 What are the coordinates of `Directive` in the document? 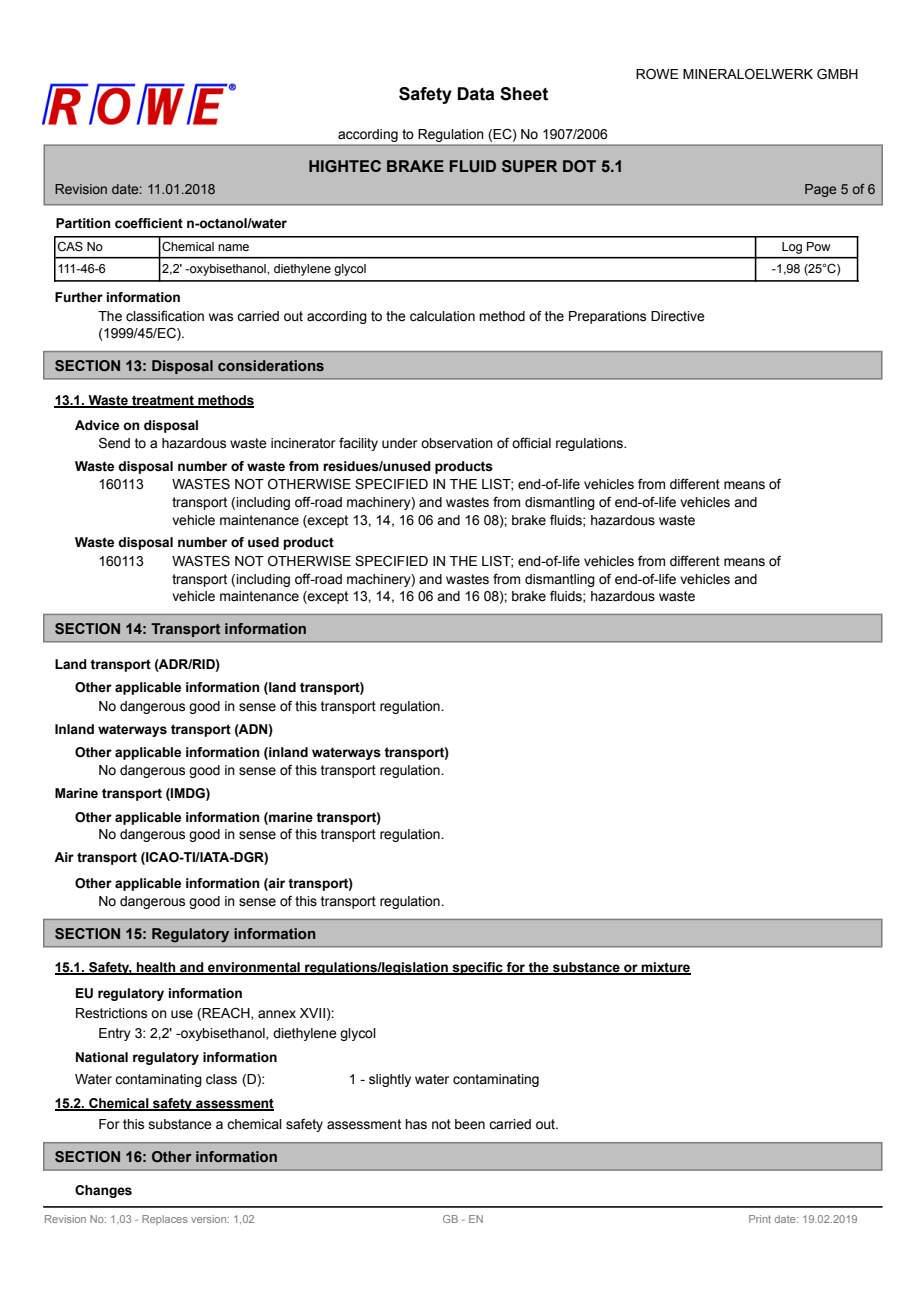 It's located at (678, 316).
